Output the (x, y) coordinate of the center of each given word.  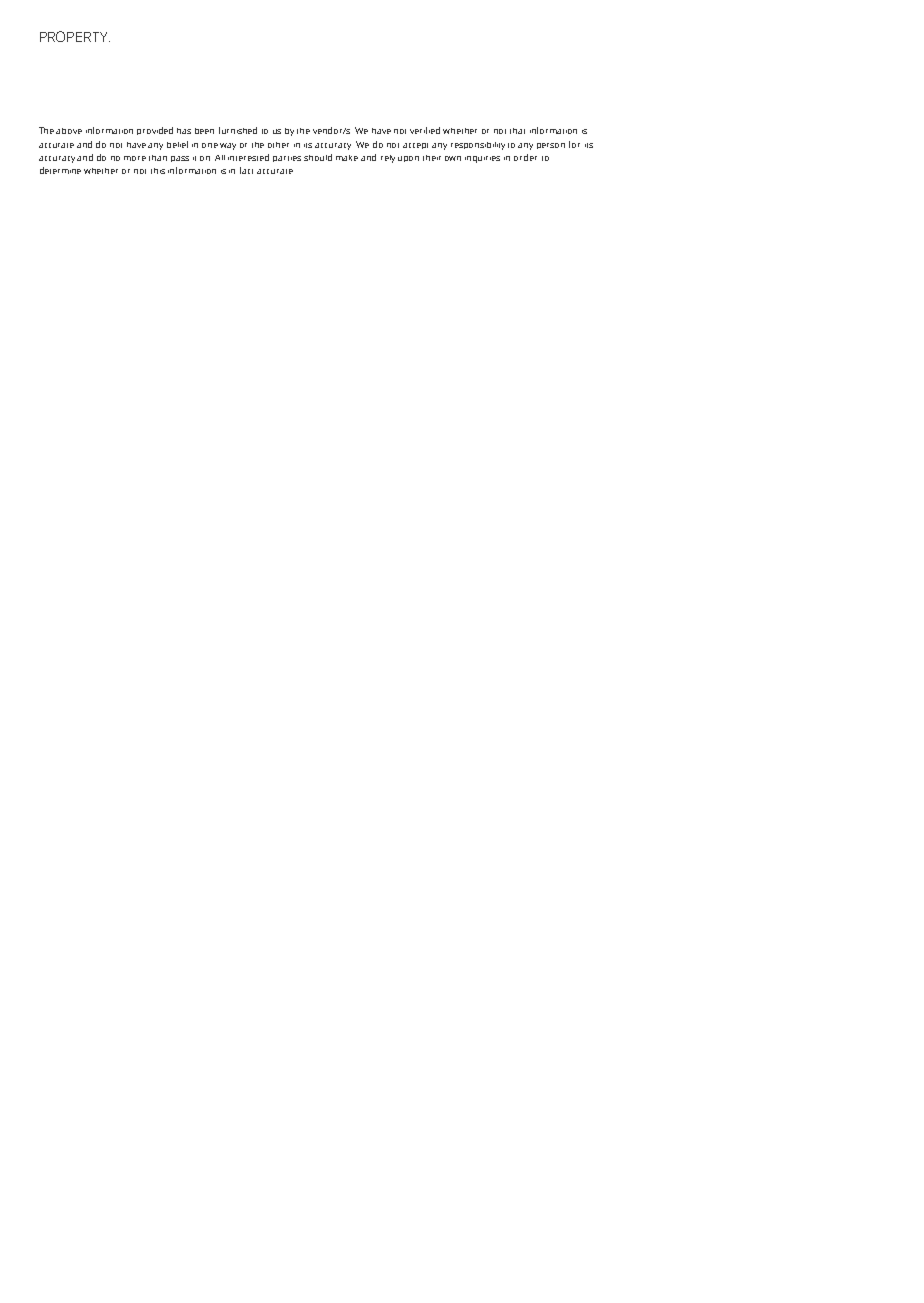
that (517, 131)
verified (425, 130)
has (184, 131)
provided (155, 131)
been (204, 131)
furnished (238, 130)
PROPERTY (75, 36)
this (158, 171)
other (278, 145)
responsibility (478, 146)
